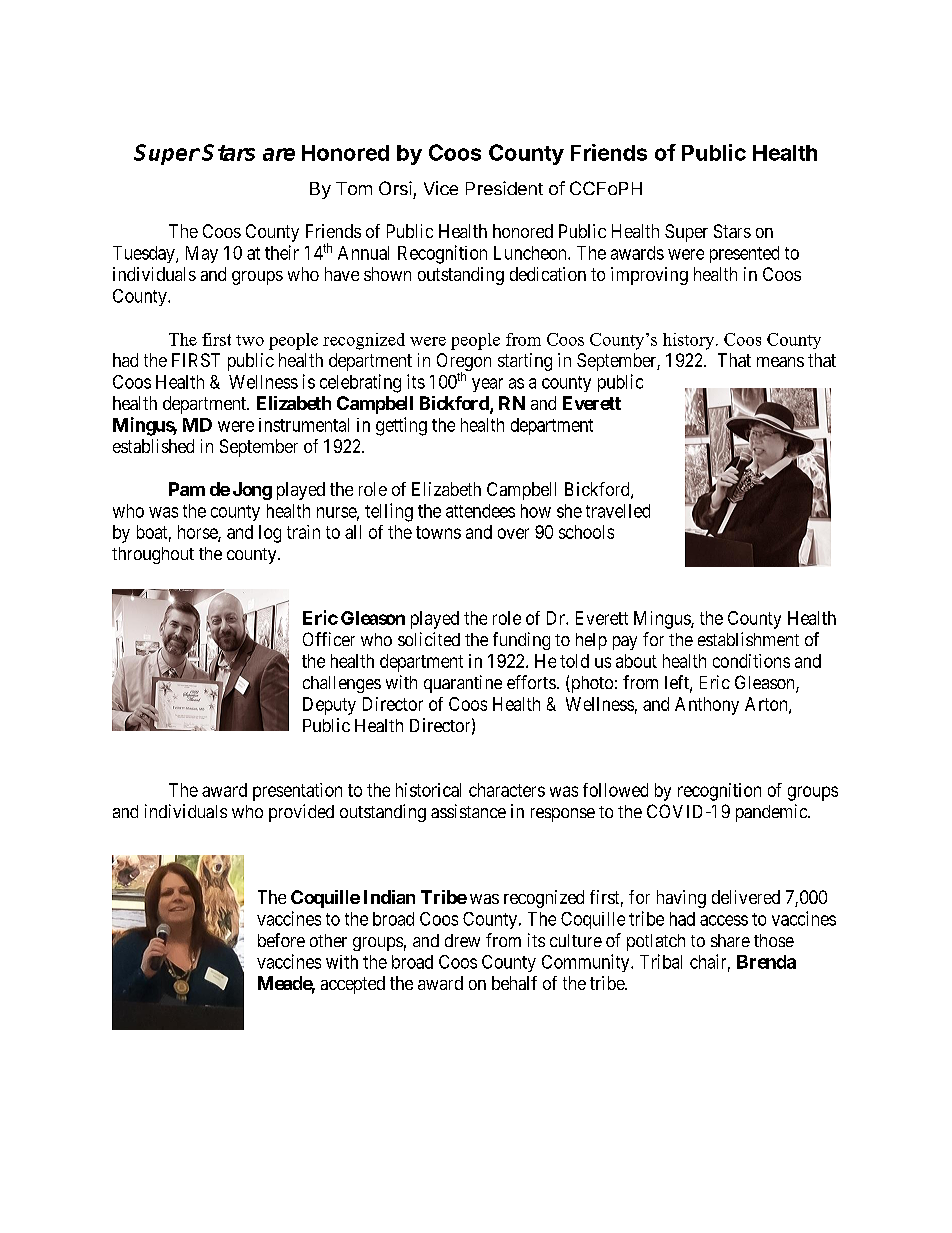 This page has height=1233, width=952. Describe the element at coordinates (618, 511) in the page. I see `travelled` at that location.
